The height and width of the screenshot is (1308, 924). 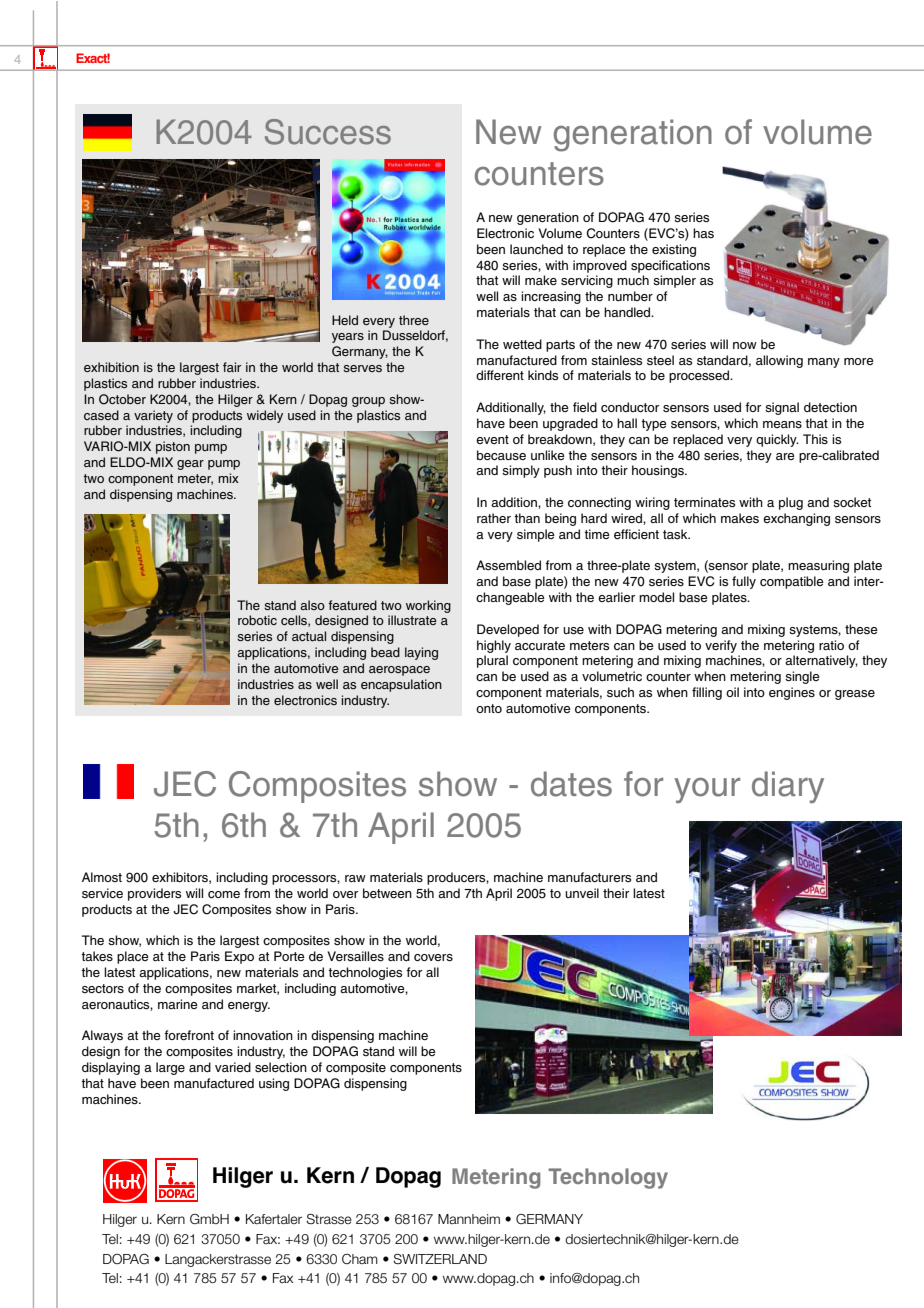 What do you see at coordinates (489, 708) in the screenshot?
I see `onto` at bounding box center [489, 708].
